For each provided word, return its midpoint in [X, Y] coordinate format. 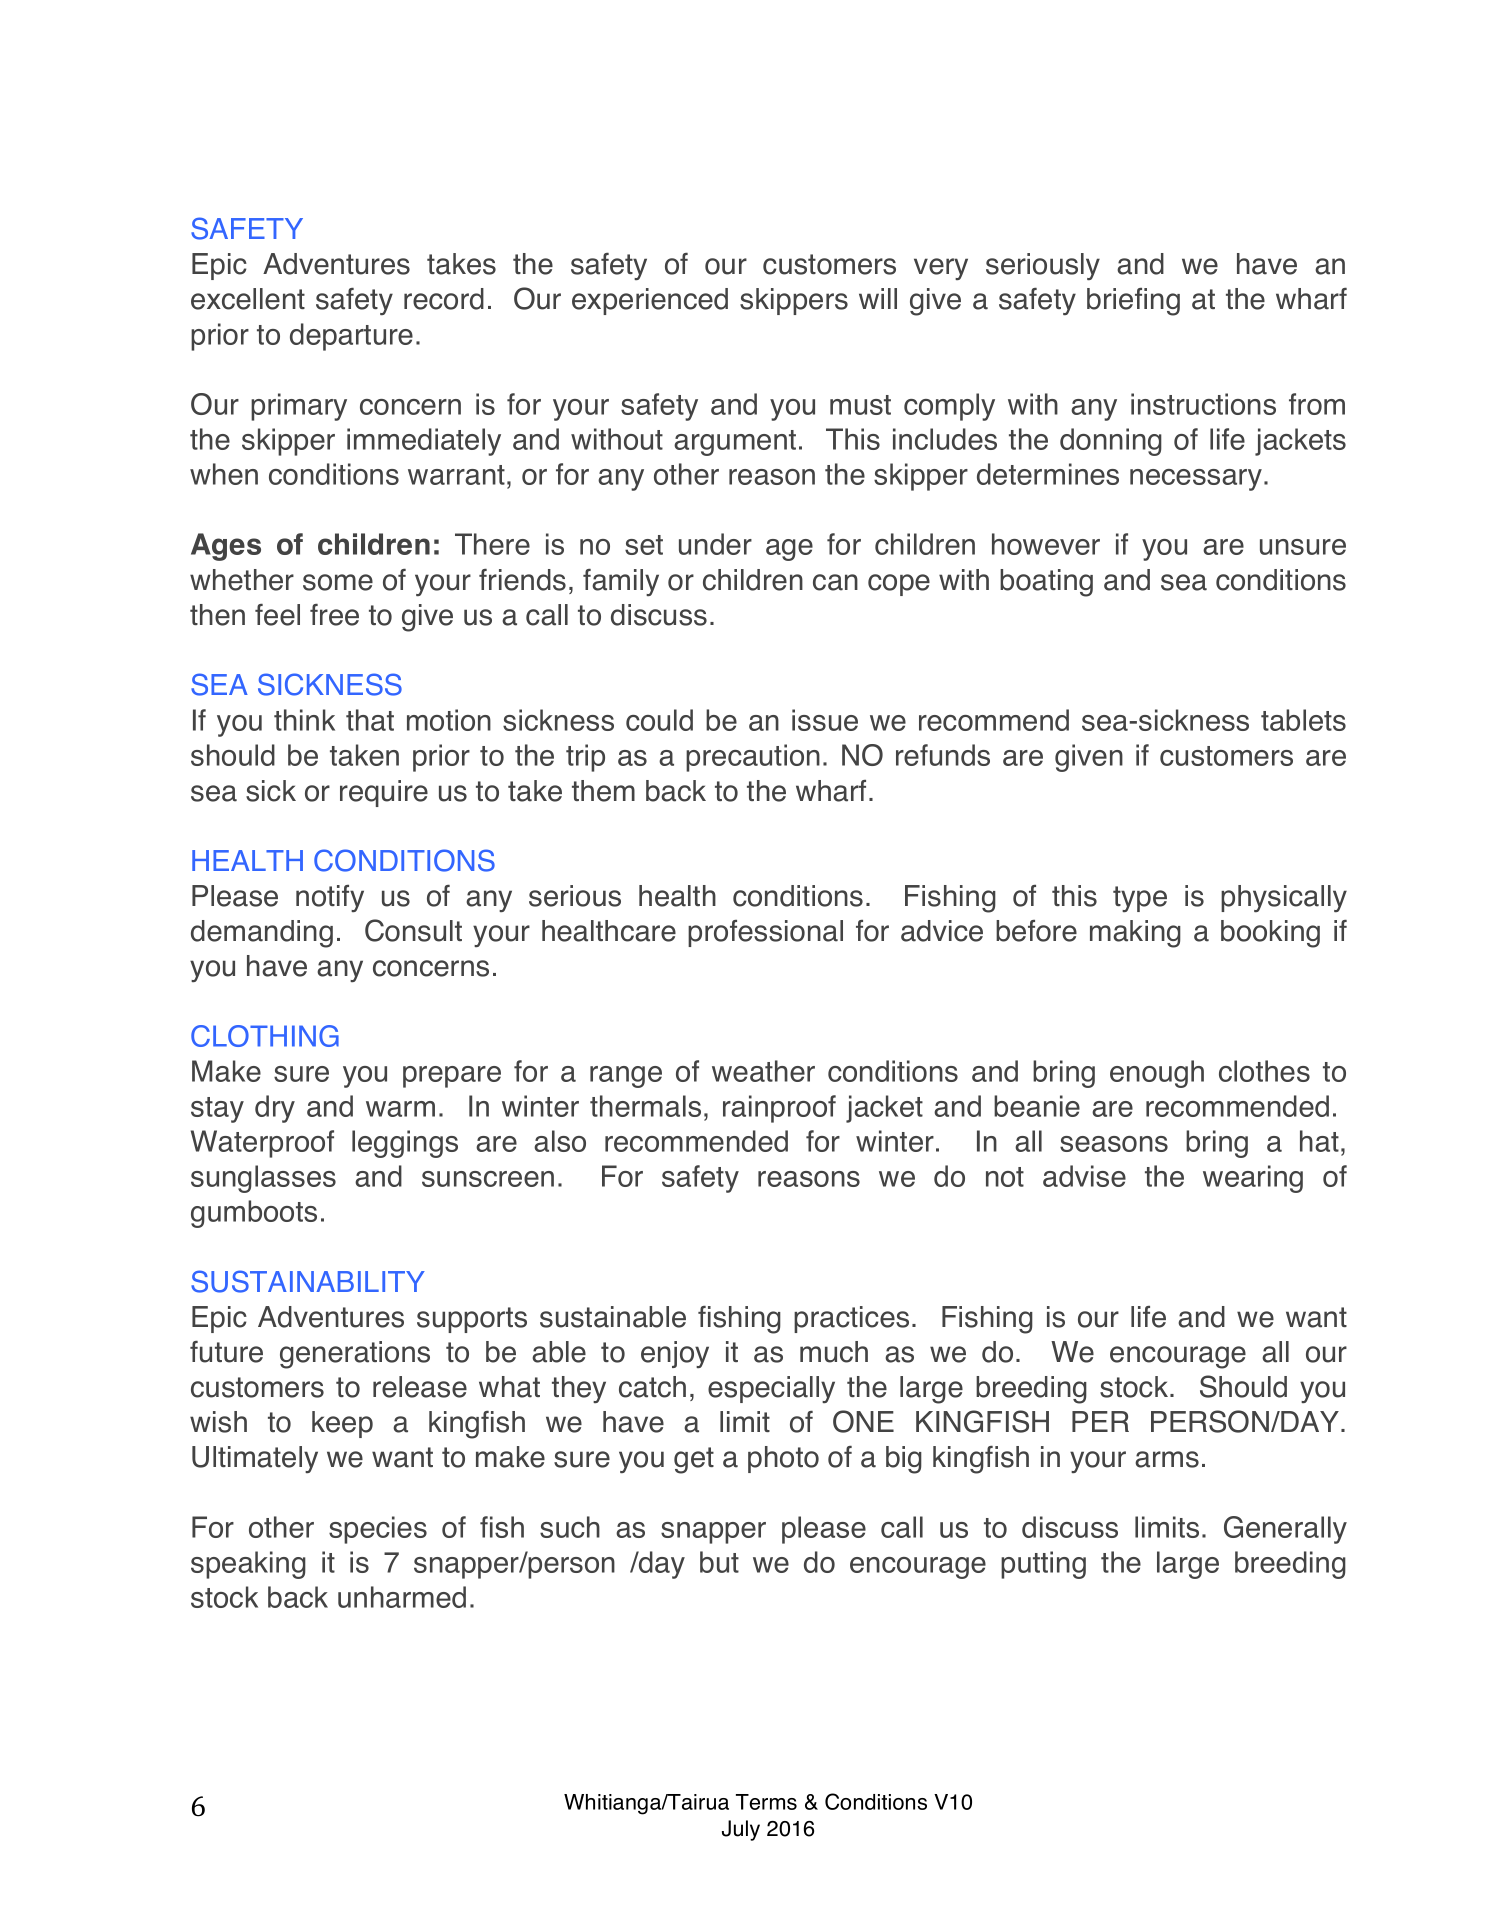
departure [351, 337]
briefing [1133, 302]
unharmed [402, 1597]
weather [763, 1071]
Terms [766, 1802]
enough [1157, 1074]
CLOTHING [265, 1036]
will [878, 298]
